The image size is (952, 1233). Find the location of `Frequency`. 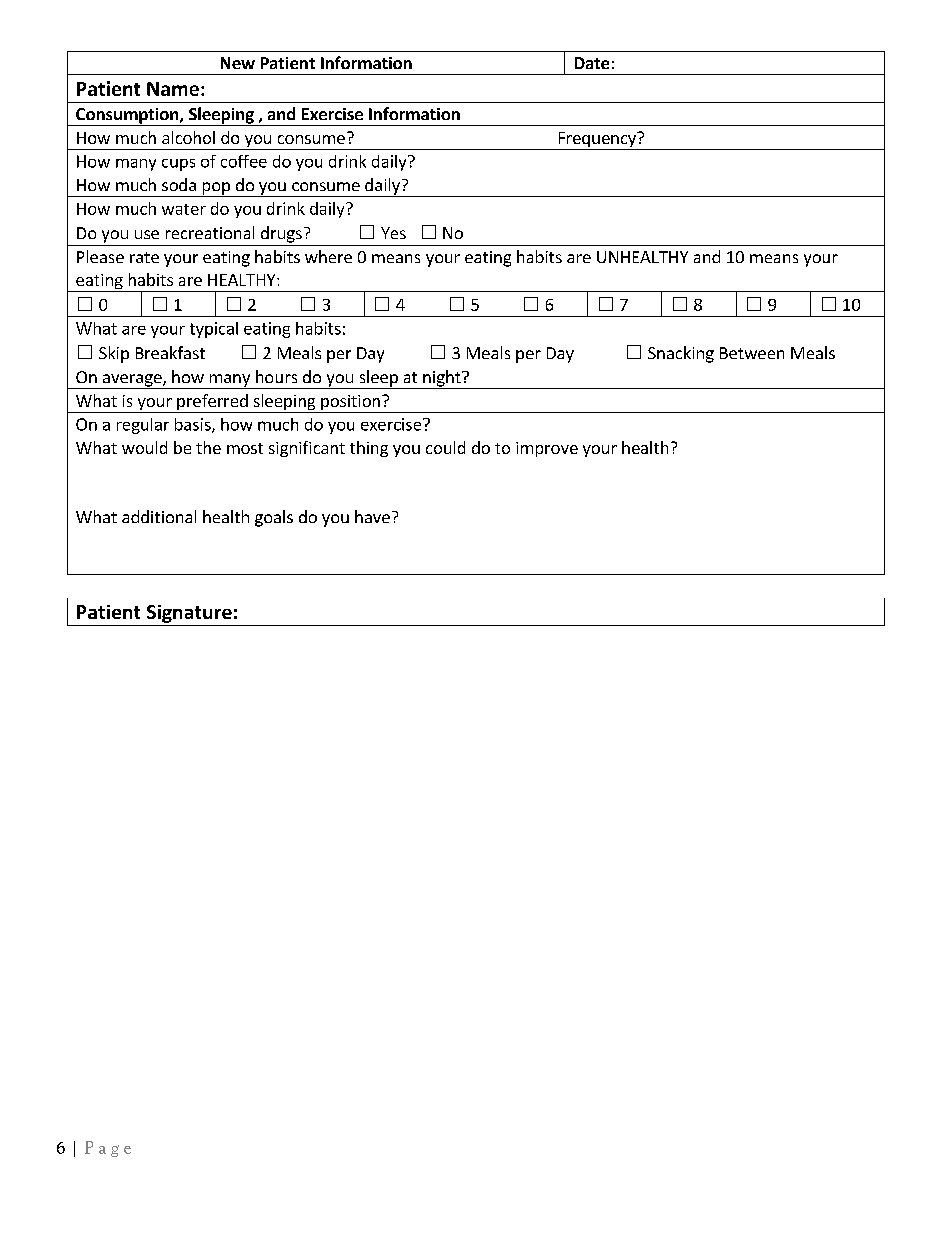

Frequency is located at coordinates (597, 141).
